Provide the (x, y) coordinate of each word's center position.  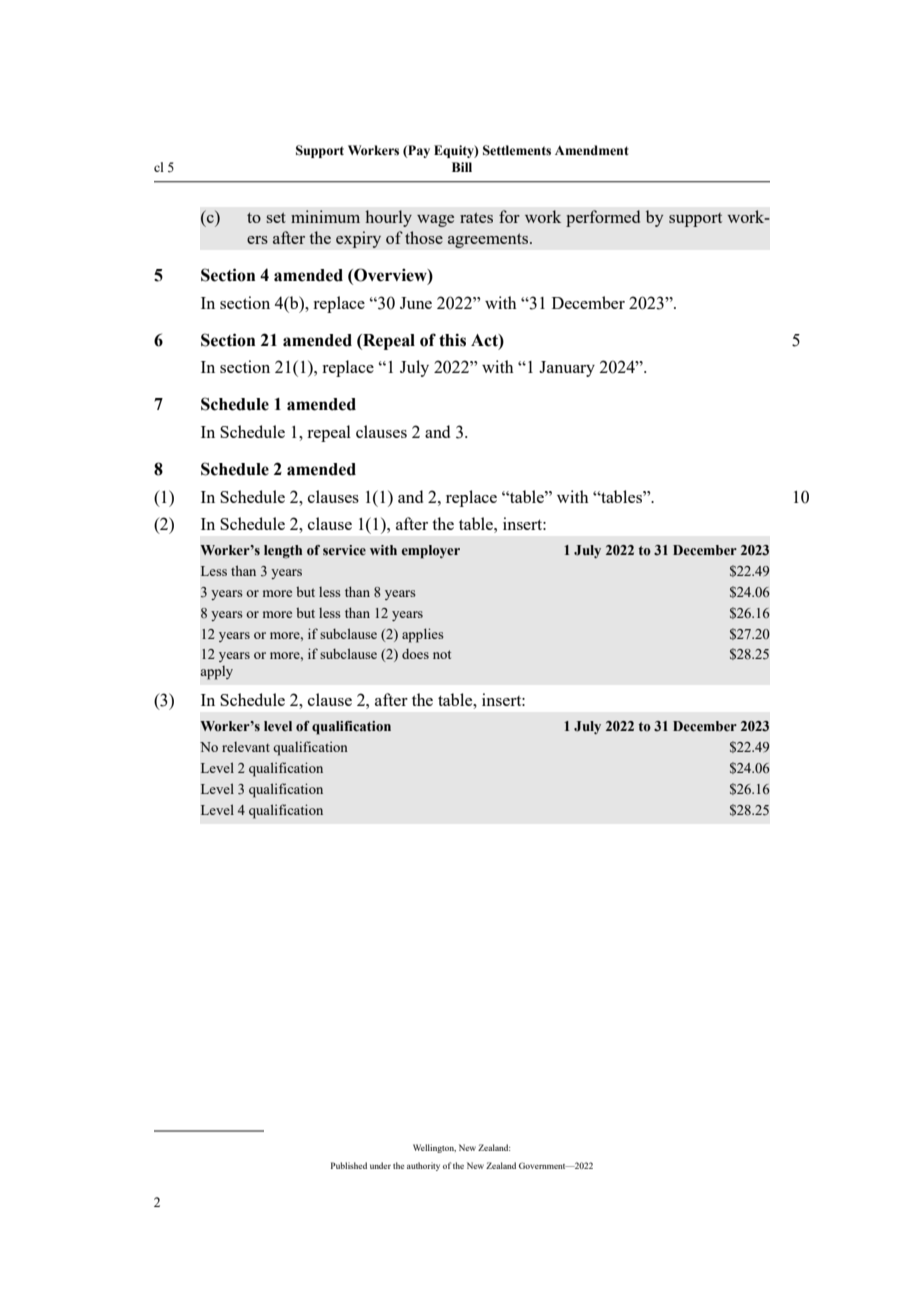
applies (423, 635)
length (283, 552)
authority (423, 1166)
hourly (388, 218)
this (452, 340)
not (442, 654)
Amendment (592, 150)
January (567, 369)
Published (349, 1165)
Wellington (434, 1148)
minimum (325, 216)
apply (216, 673)
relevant (246, 747)
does (415, 654)
